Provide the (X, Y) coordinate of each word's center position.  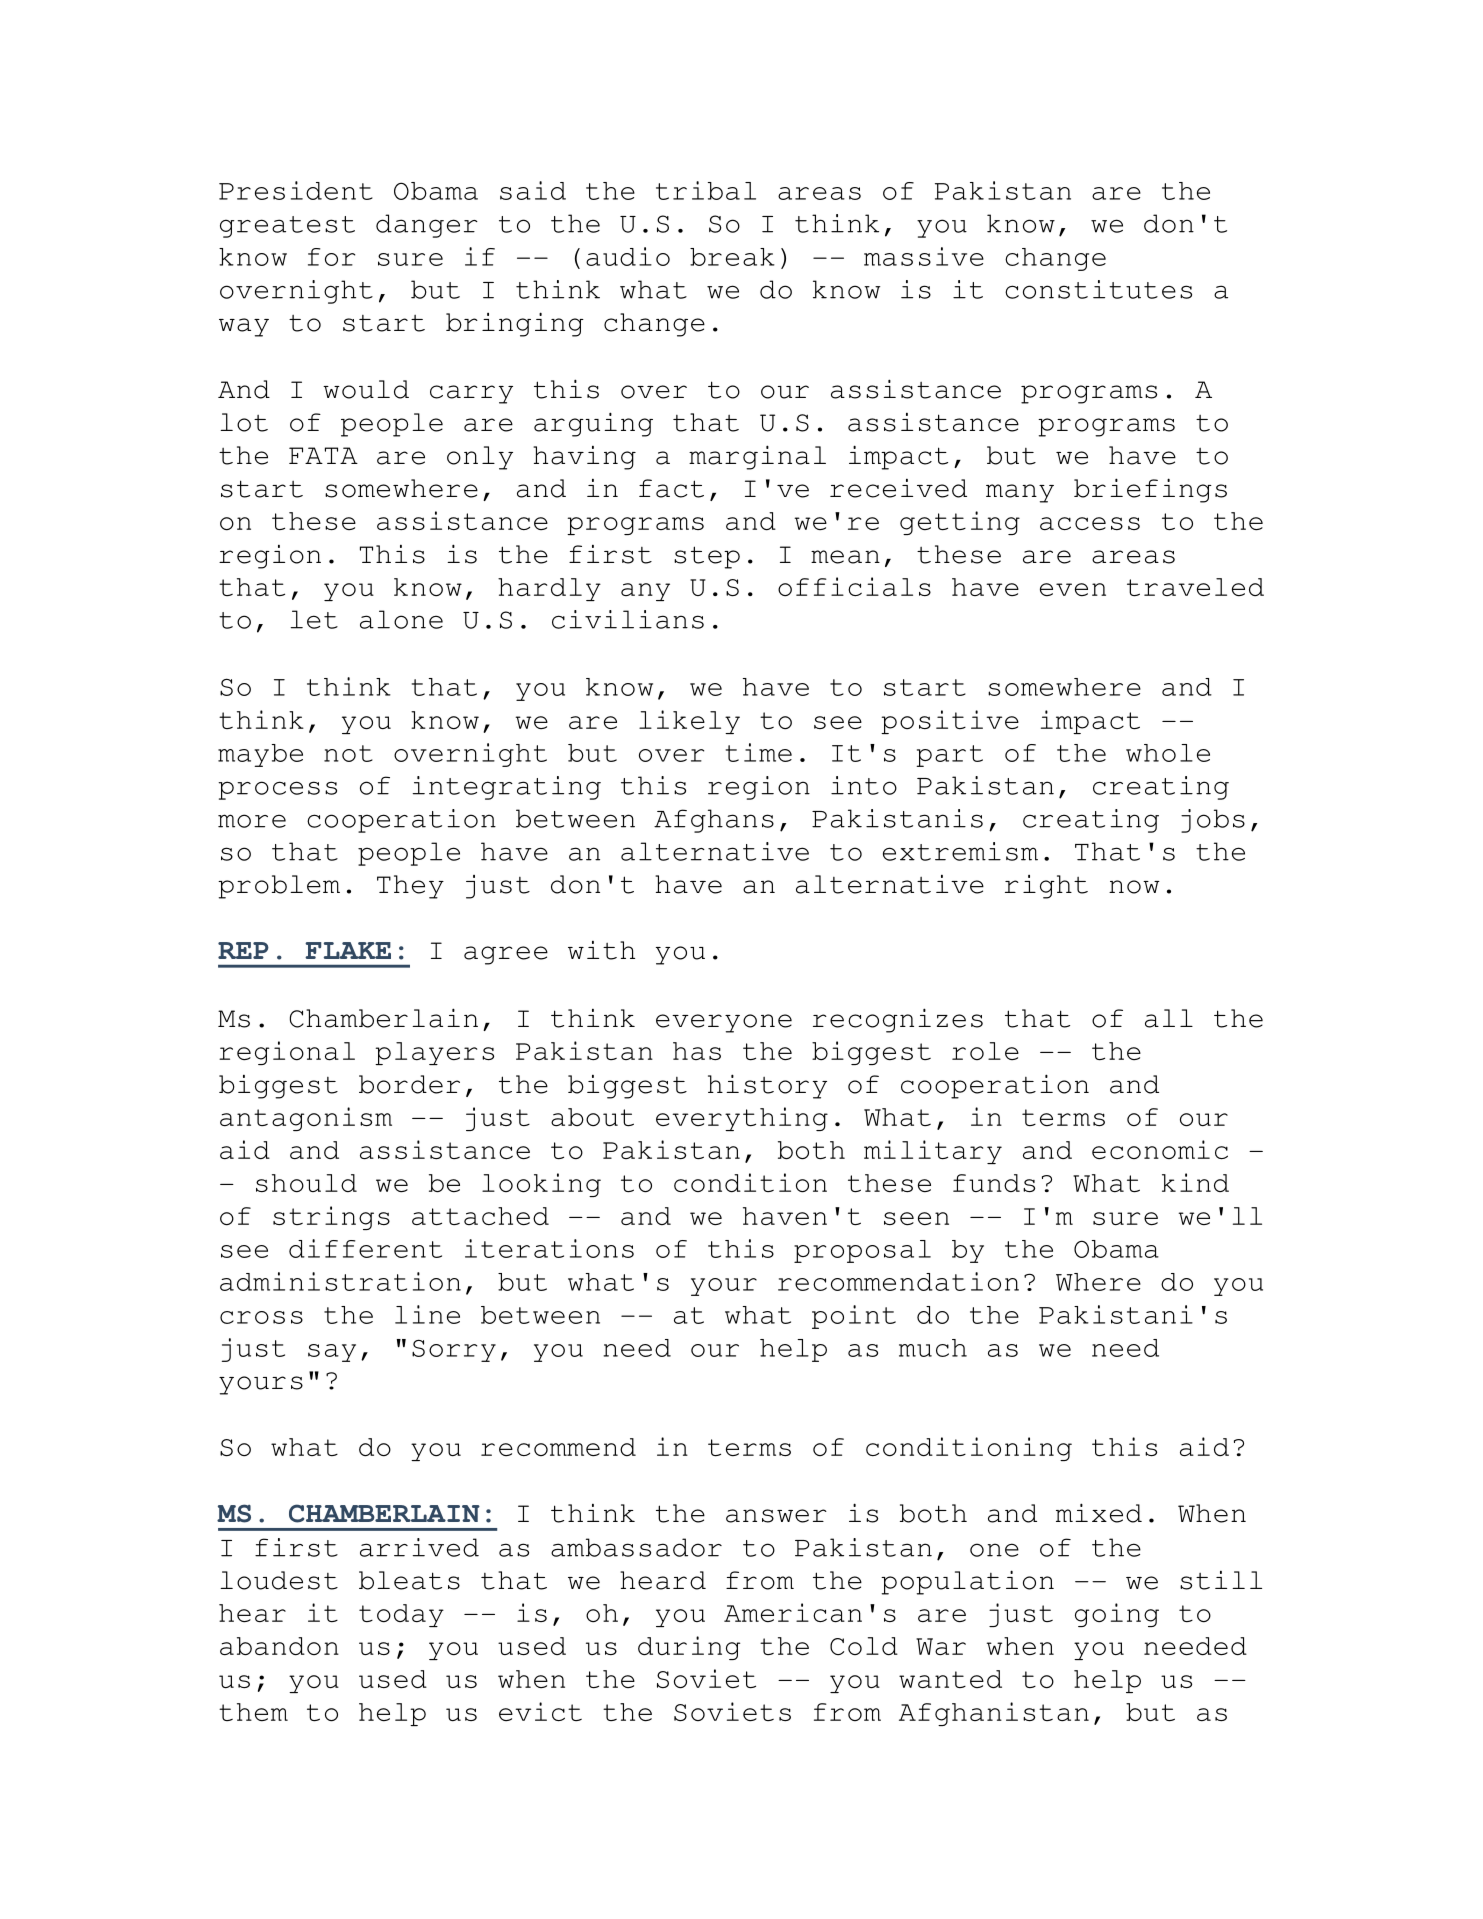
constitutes (1098, 289)
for (331, 257)
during (689, 1648)
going (1117, 1615)
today (401, 1615)
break (732, 257)
